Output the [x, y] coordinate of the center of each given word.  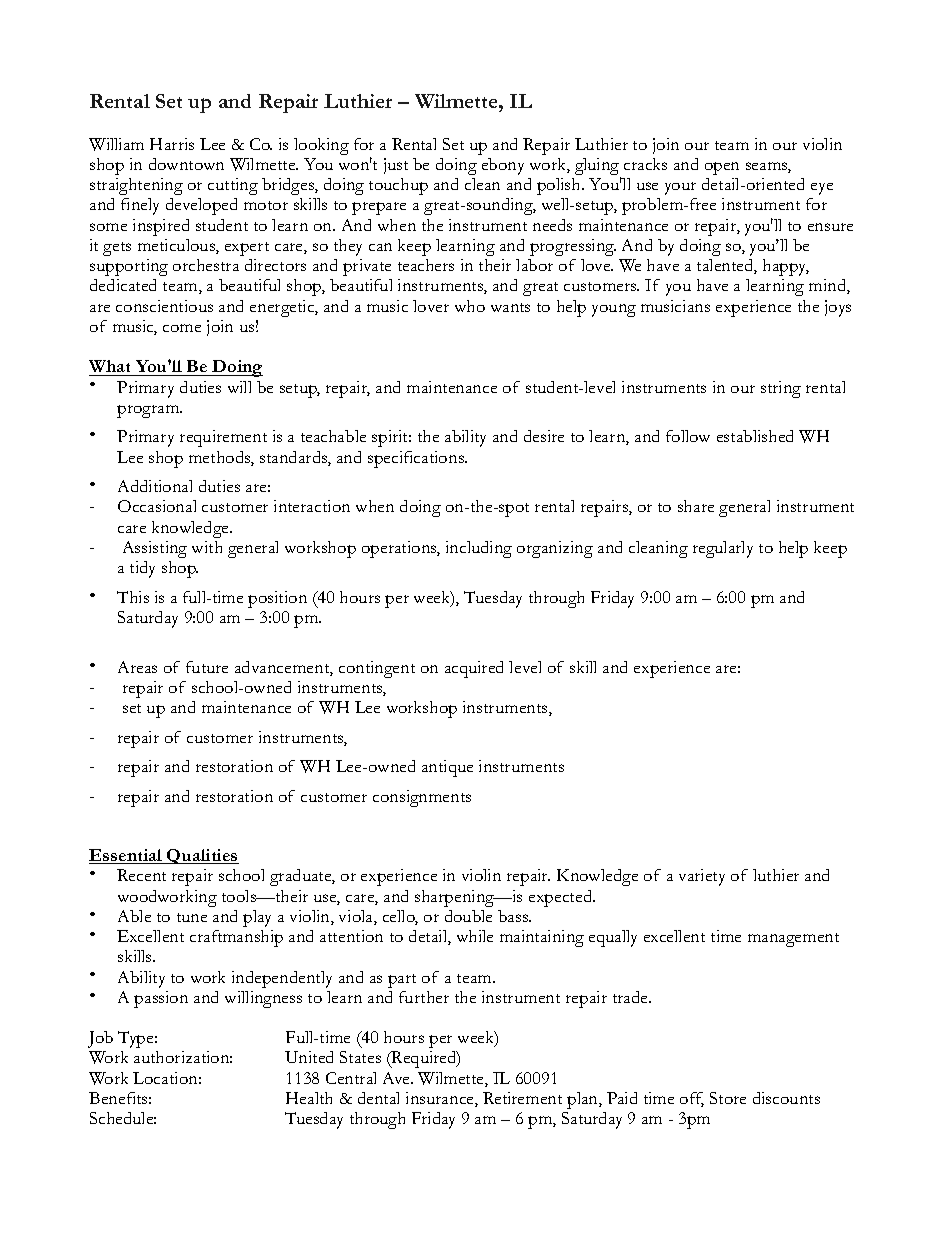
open [722, 168]
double [468, 916]
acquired [474, 669]
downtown [186, 164]
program [149, 411]
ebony [503, 166]
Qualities [202, 856]
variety [702, 877]
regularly [723, 549]
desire [544, 436]
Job [100, 1039]
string [781, 389]
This [133, 597]
